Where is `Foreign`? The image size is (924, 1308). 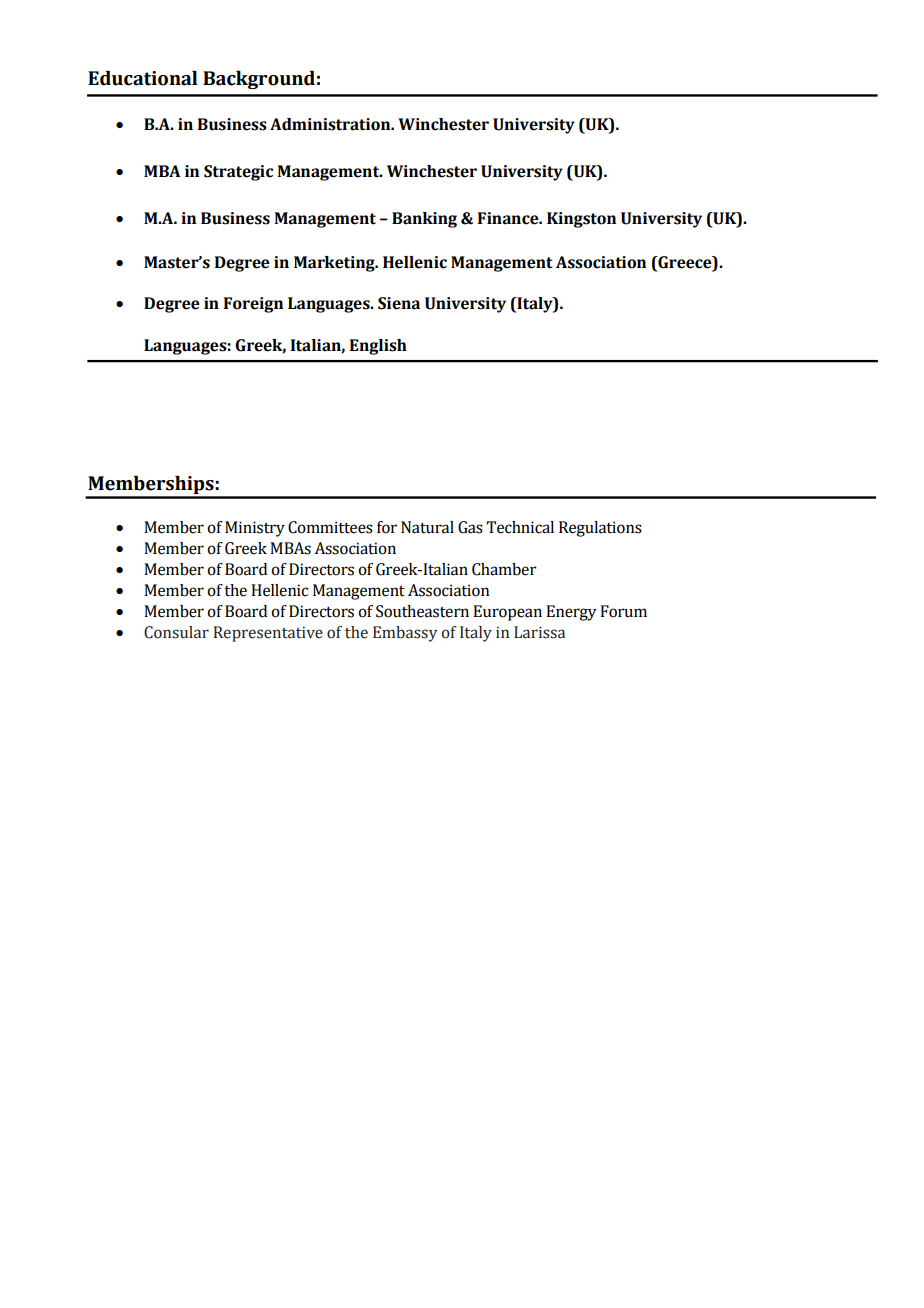
Foreign is located at coordinates (253, 305).
